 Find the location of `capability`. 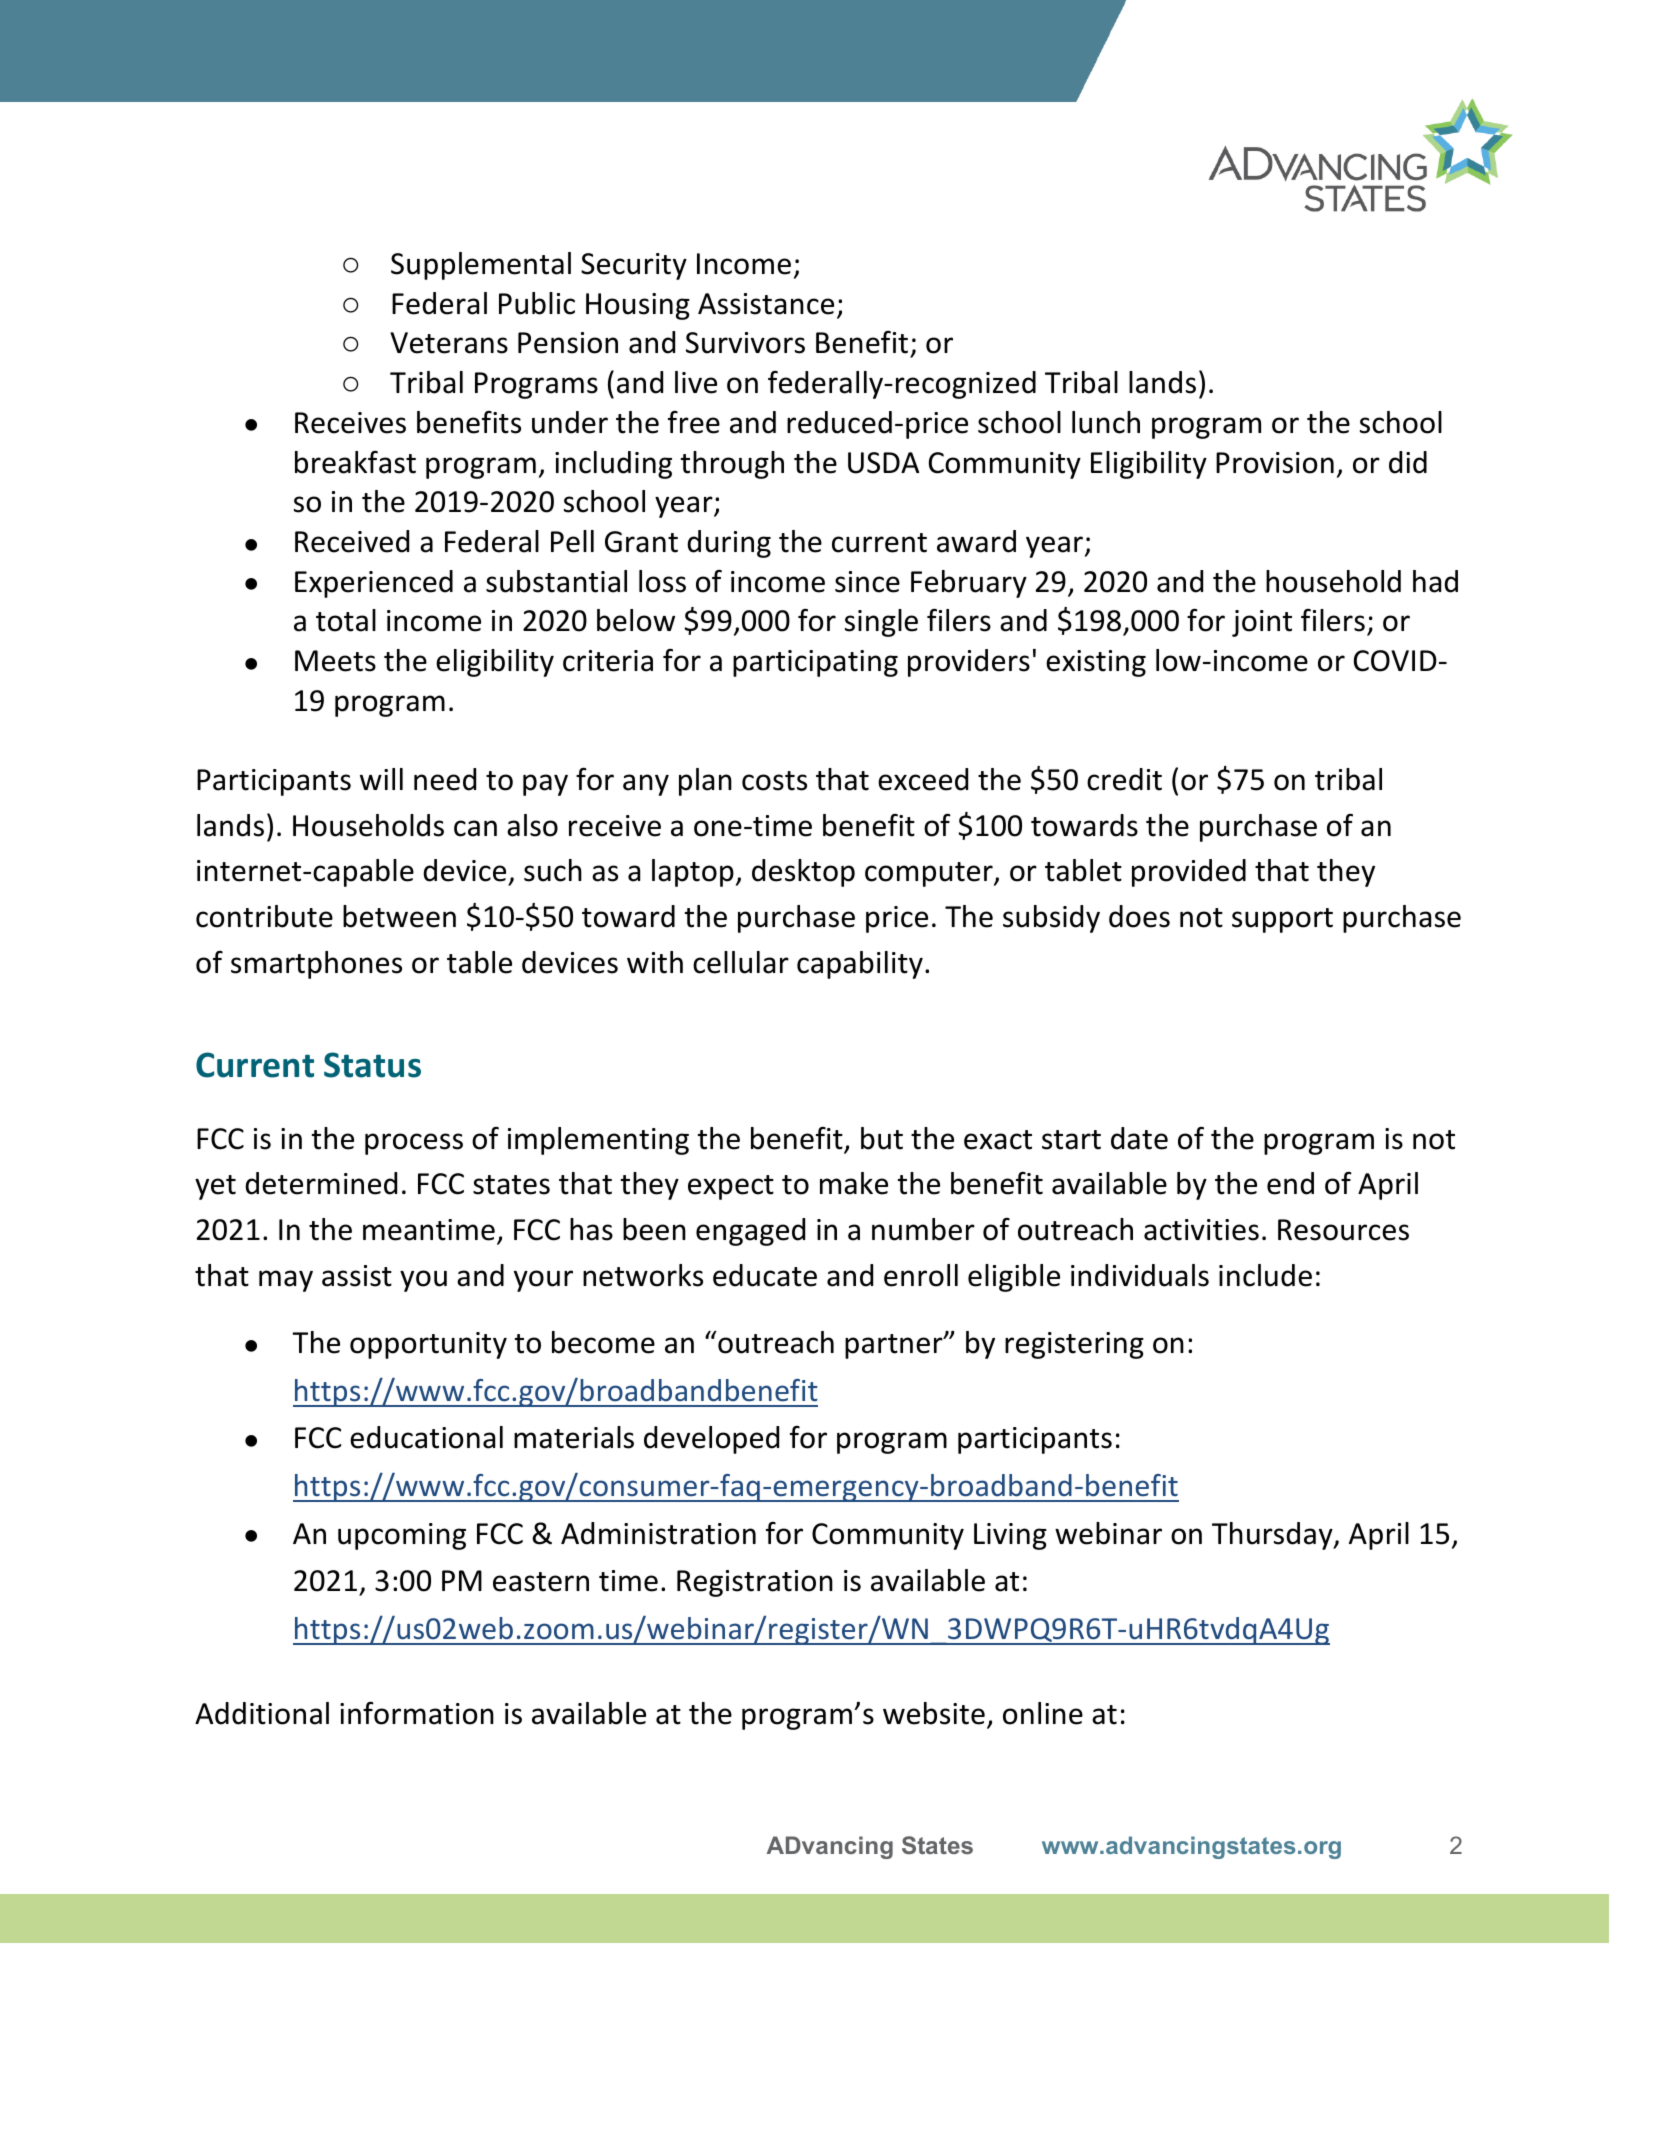

capability is located at coordinates (860, 965).
